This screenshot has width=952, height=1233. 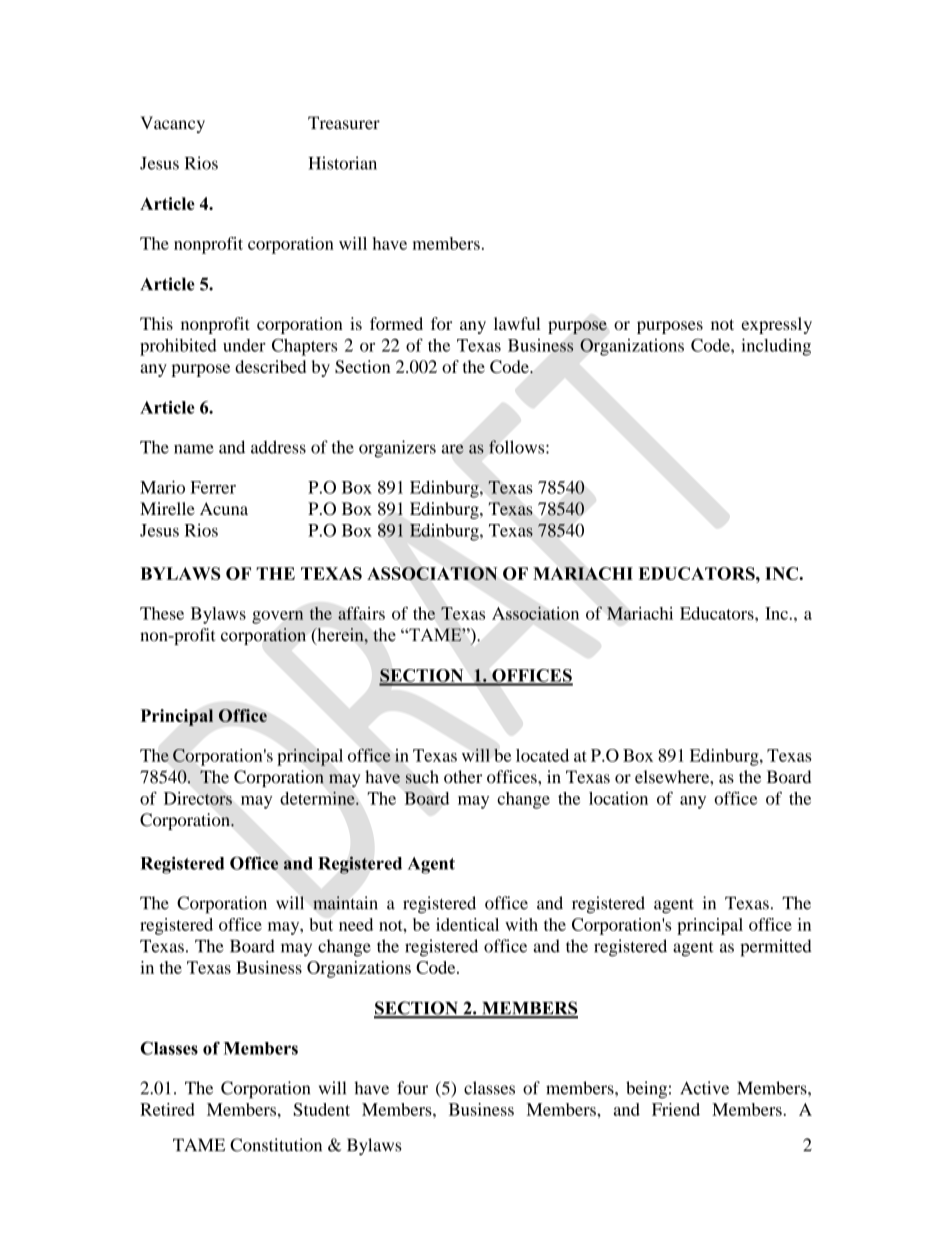 I want to click on location, so click(x=618, y=798).
